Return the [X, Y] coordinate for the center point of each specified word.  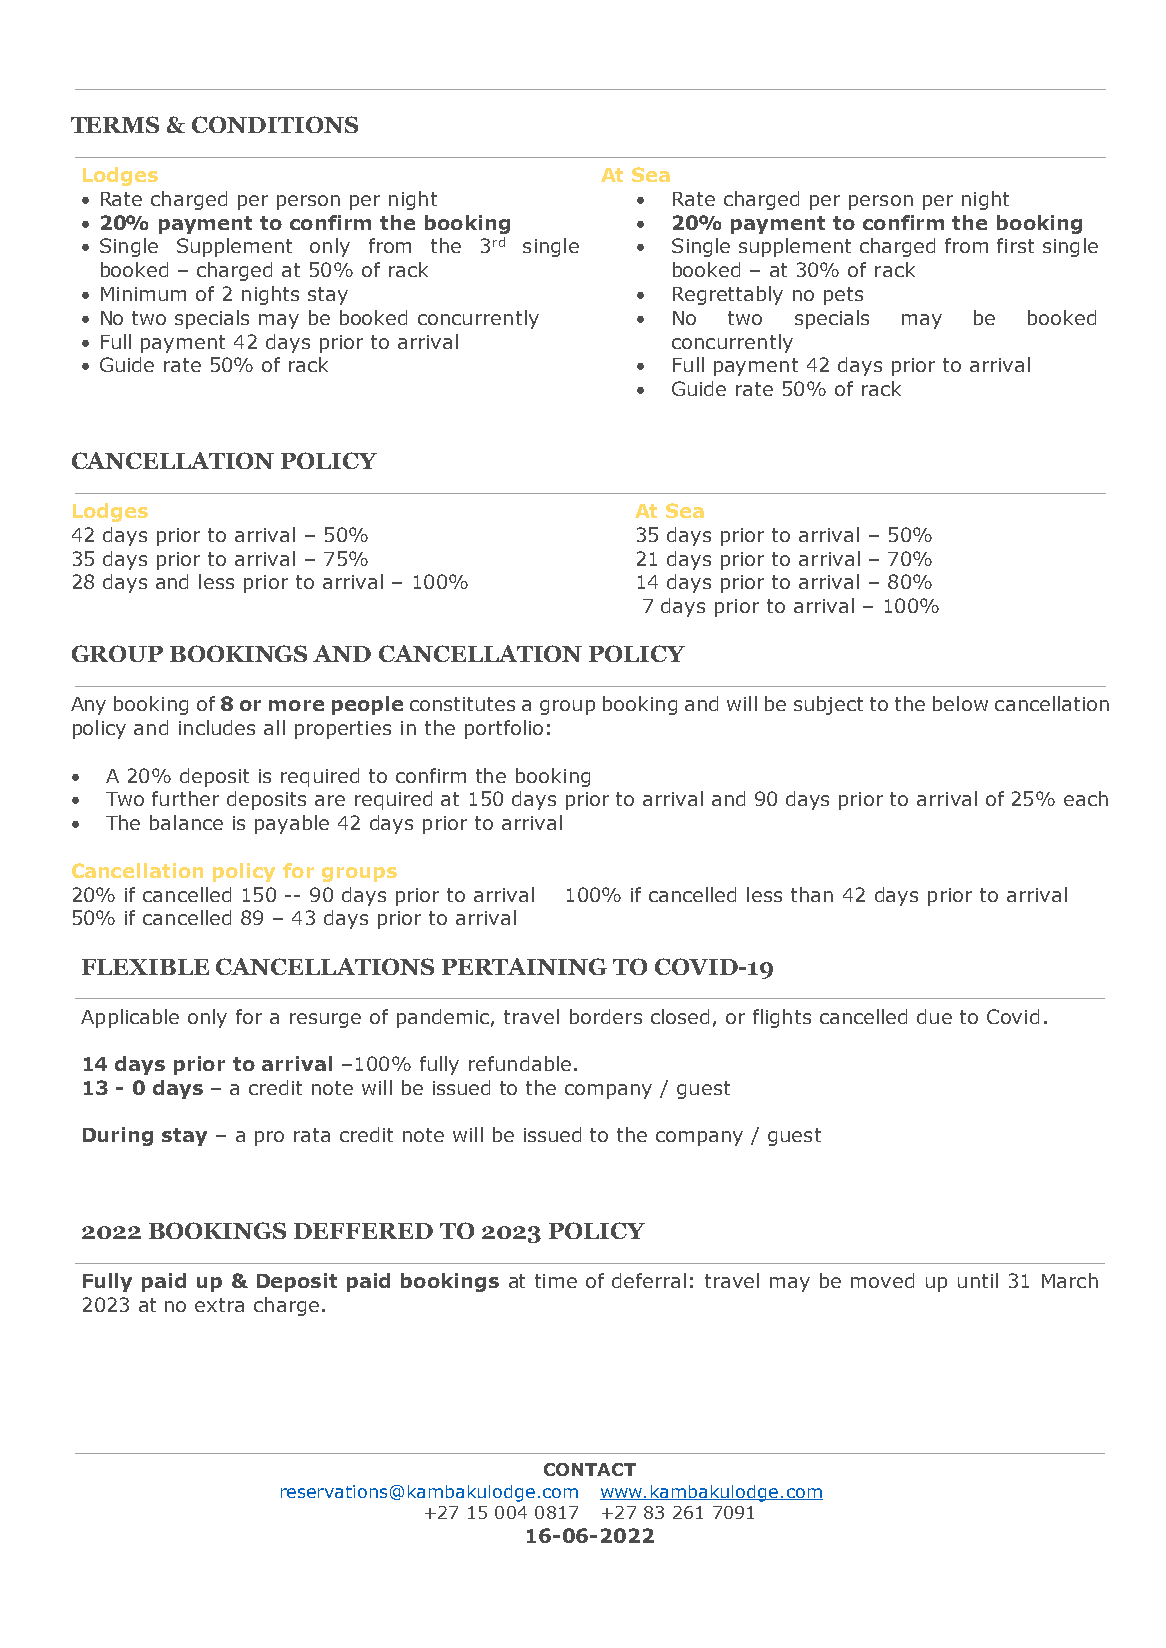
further [185, 798]
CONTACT [590, 1469]
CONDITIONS [275, 124]
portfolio [504, 729]
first [1015, 245]
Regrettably [728, 295]
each [1086, 798]
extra [219, 1305]
